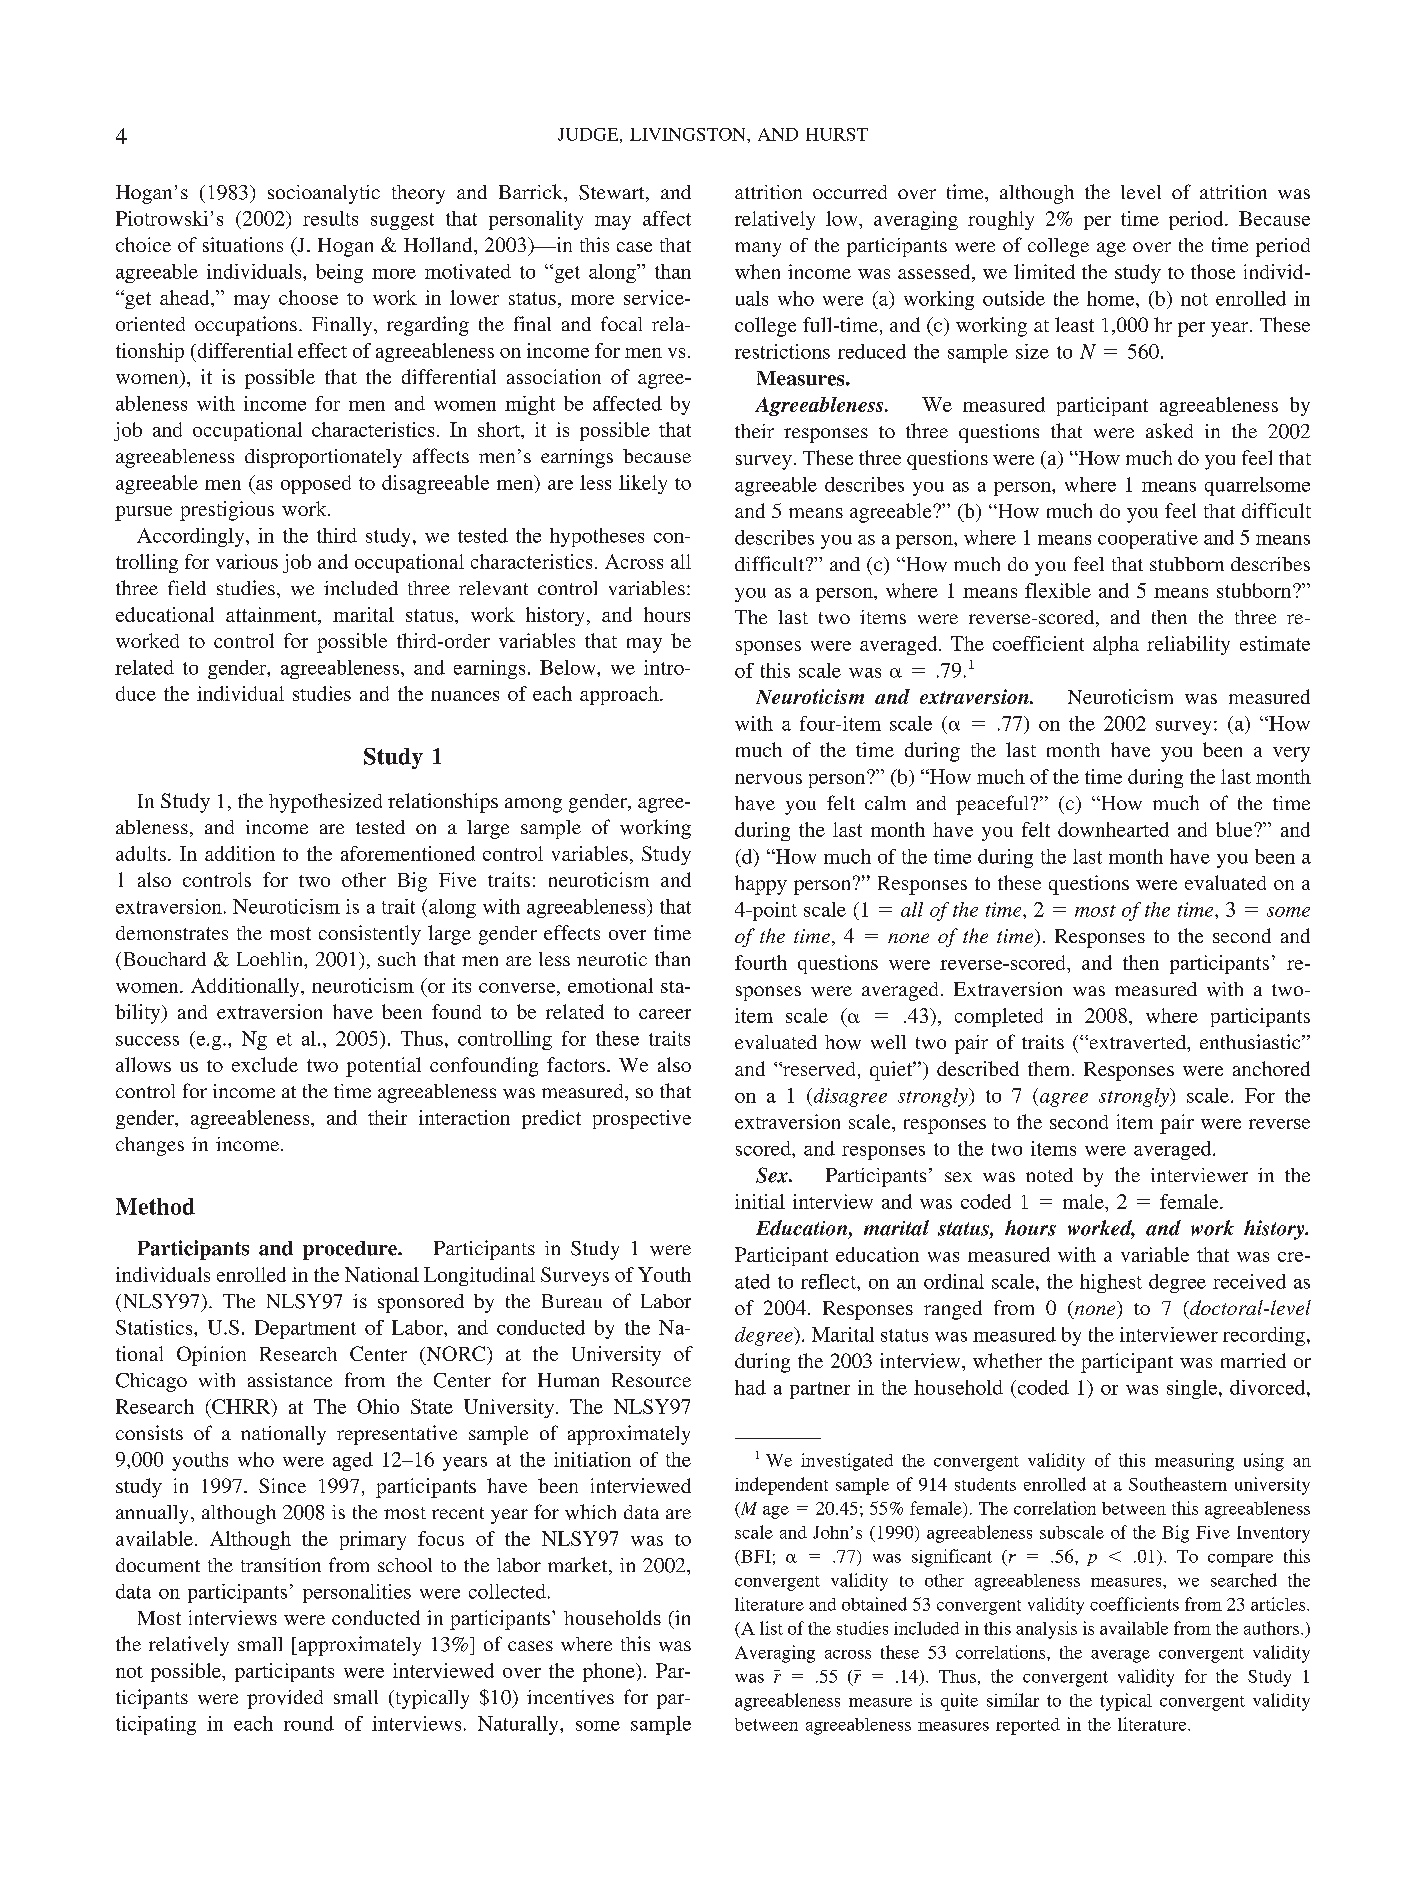 Image resolution: width=1426 pixels, height=1901 pixels. Describe the element at coordinates (285, 1699) in the screenshot. I see `provided` at that location.
